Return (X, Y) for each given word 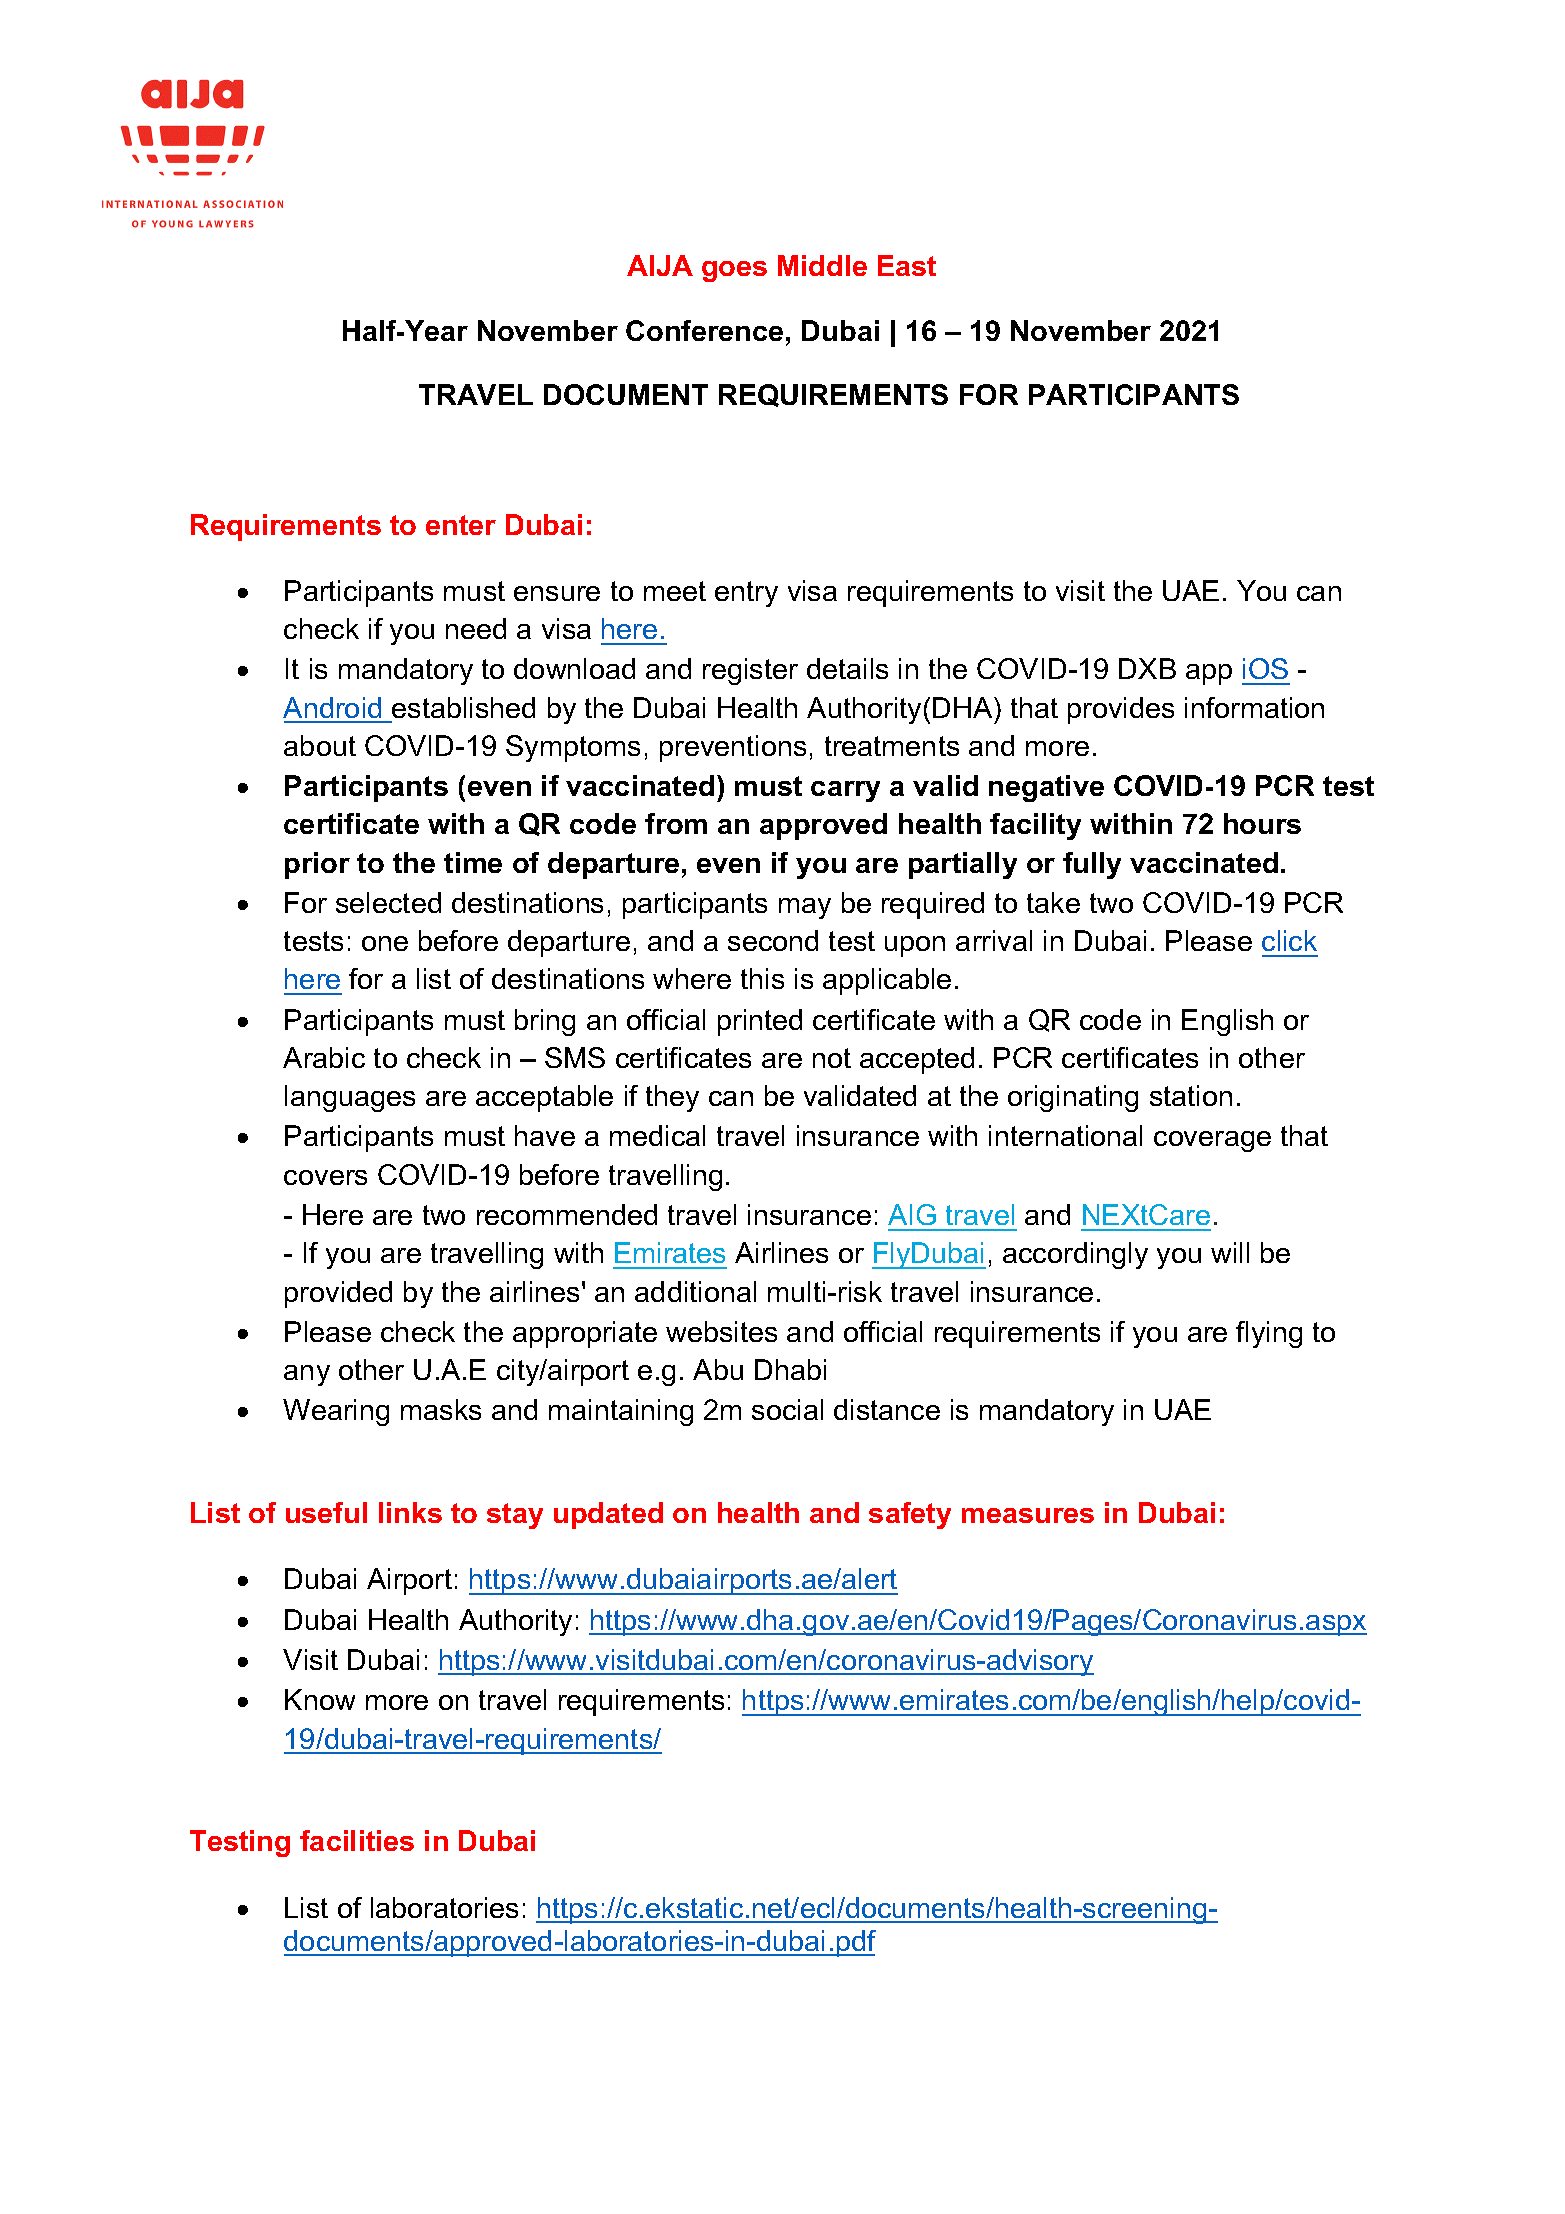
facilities (357, 1840)
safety (910, 1515)
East (907, 265)
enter (461, 525)
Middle (822, 265)
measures (1028, 1515)
